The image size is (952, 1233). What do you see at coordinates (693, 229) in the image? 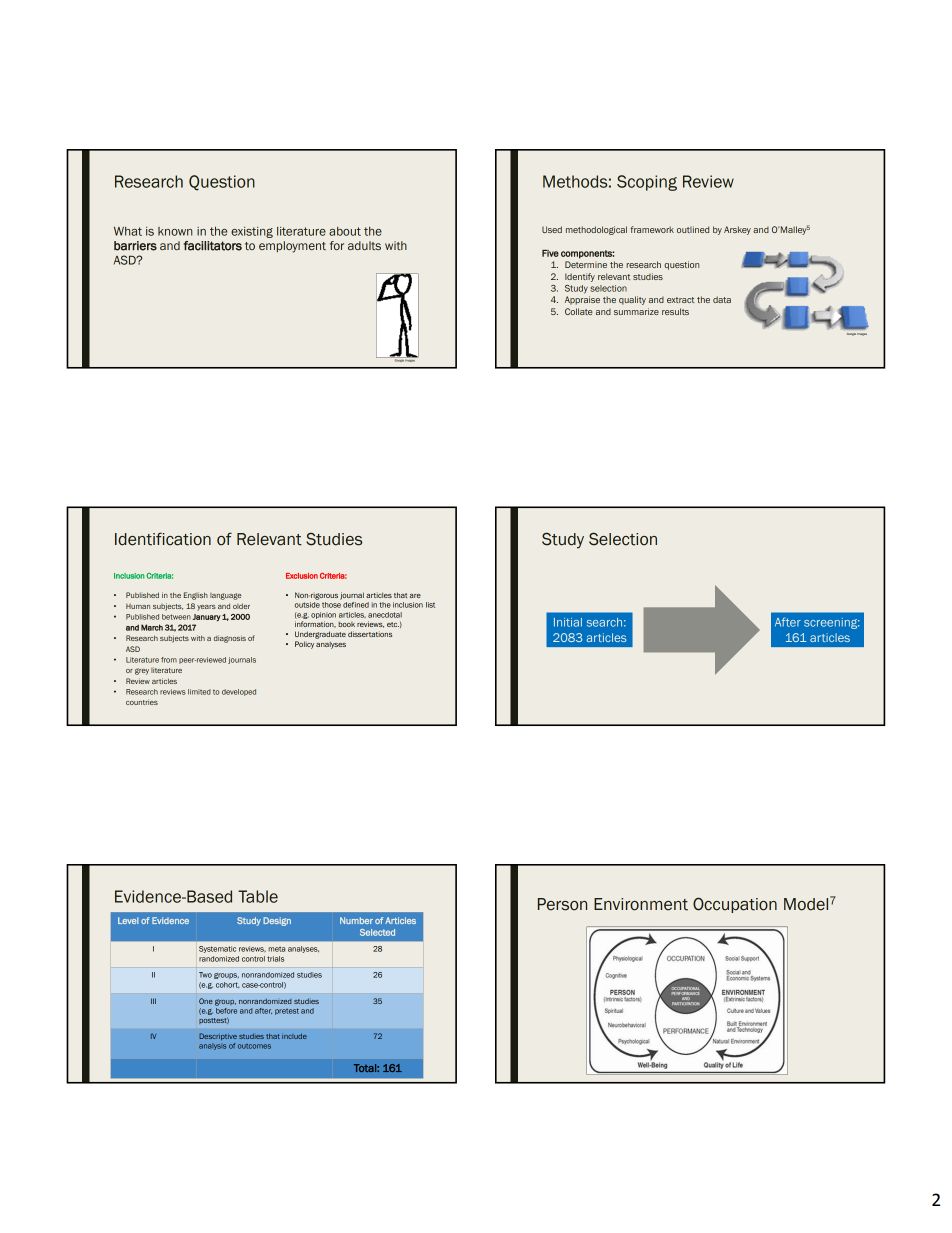
I see `outlined` at bounding box center [693, 229].
